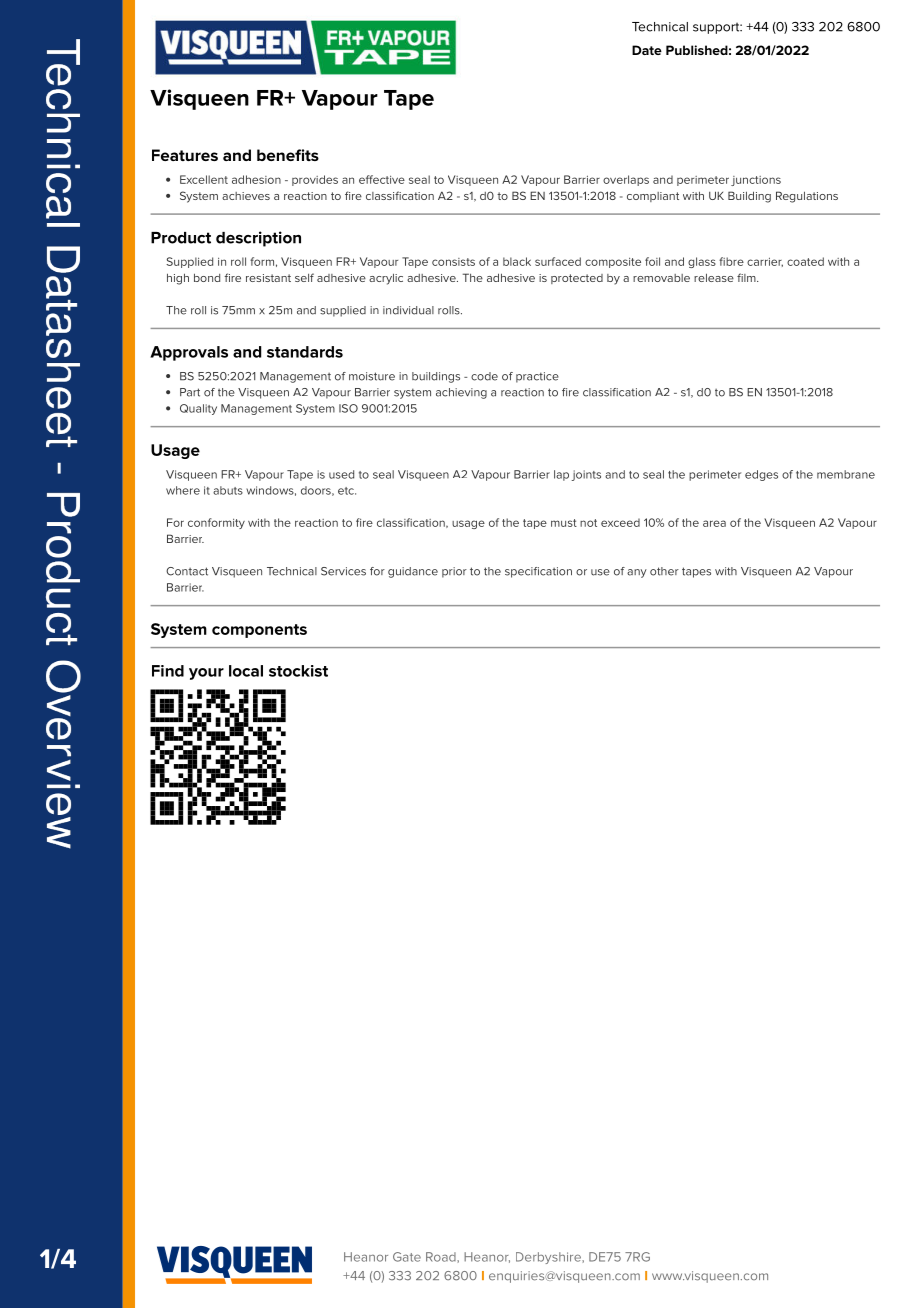 This screenshot has height=1308, width=924. What do you see at coordinates (714, 277) in the screenshot?
I see `release` at bounding box center [714, 277].
